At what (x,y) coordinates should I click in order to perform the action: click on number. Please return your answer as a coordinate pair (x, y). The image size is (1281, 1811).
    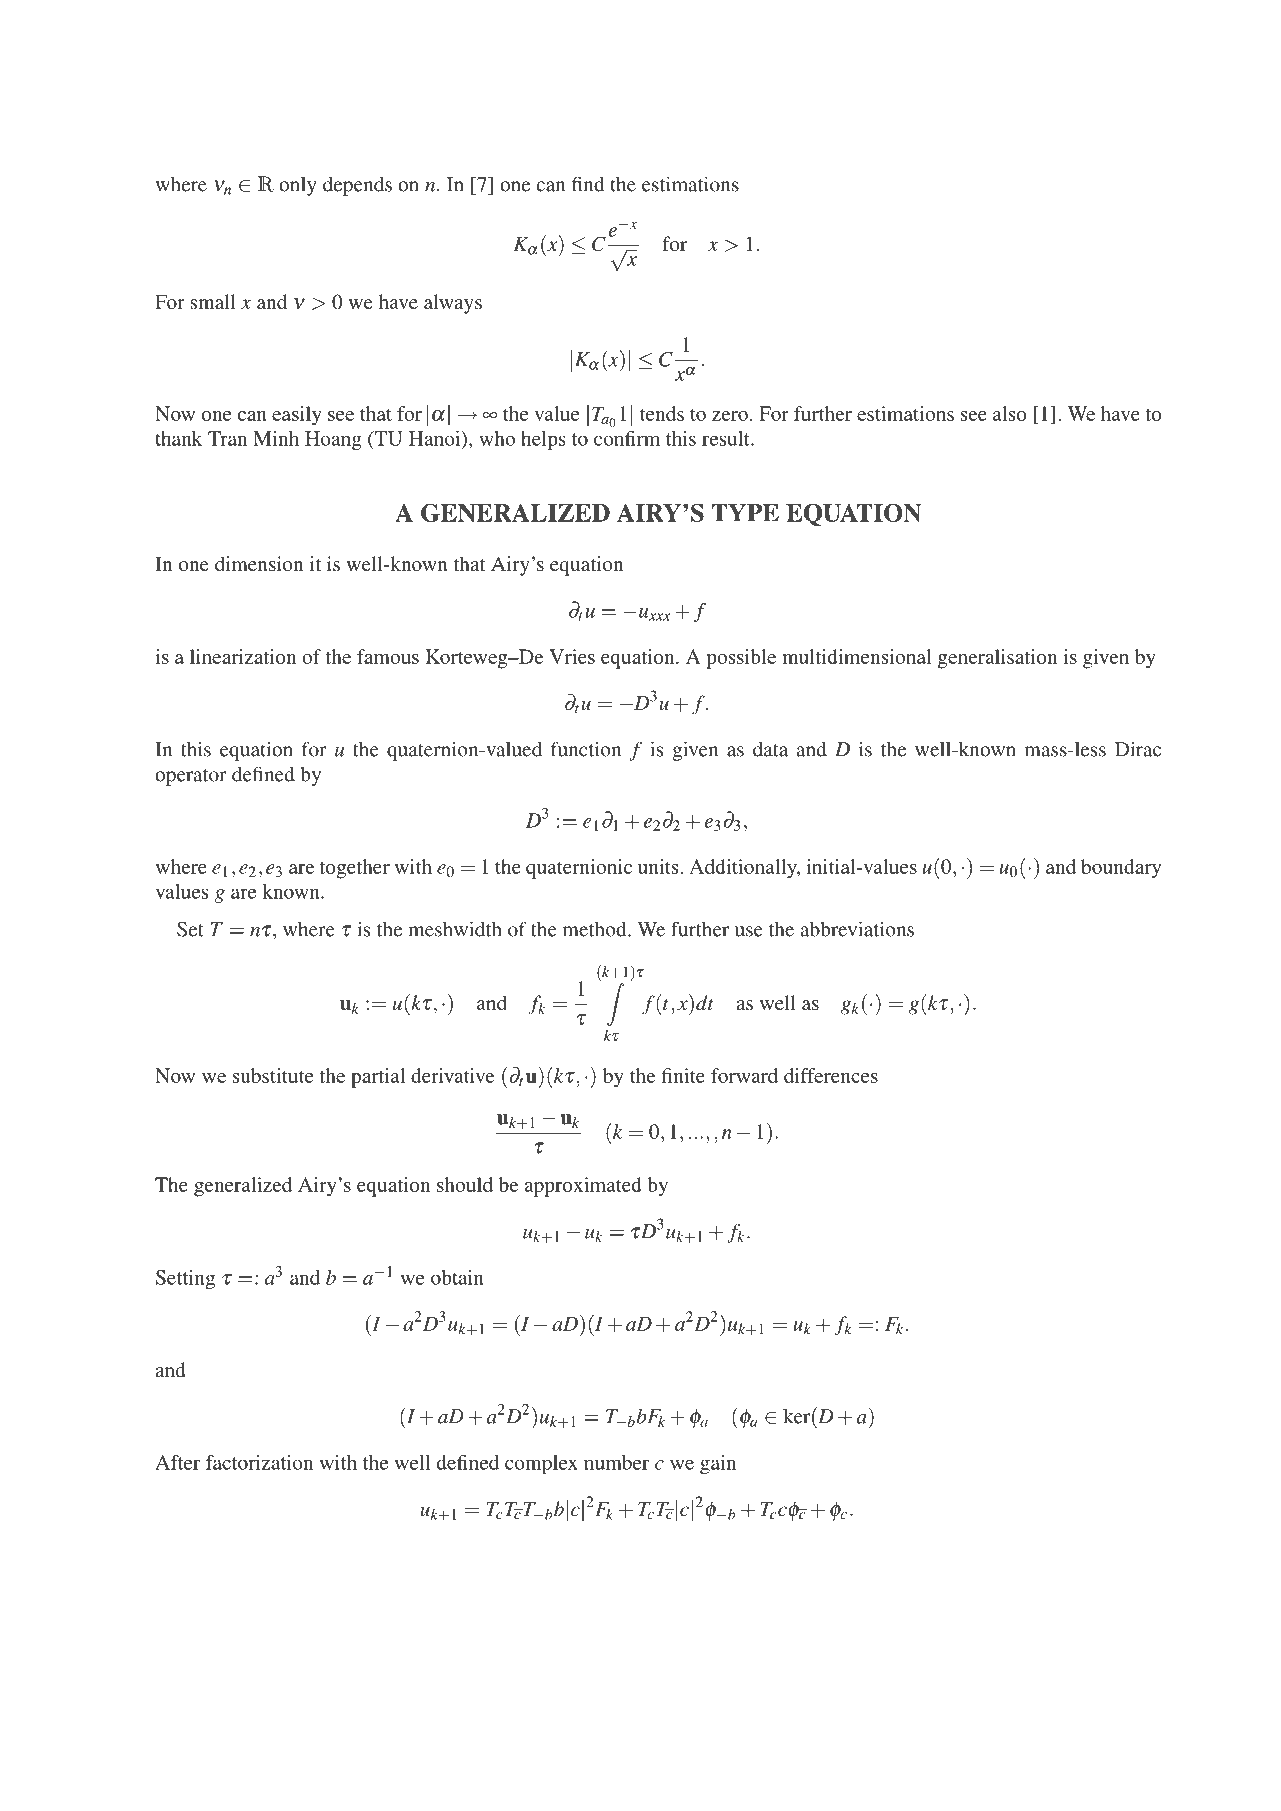
    Looking at the image, I should click on (616, 1462).
